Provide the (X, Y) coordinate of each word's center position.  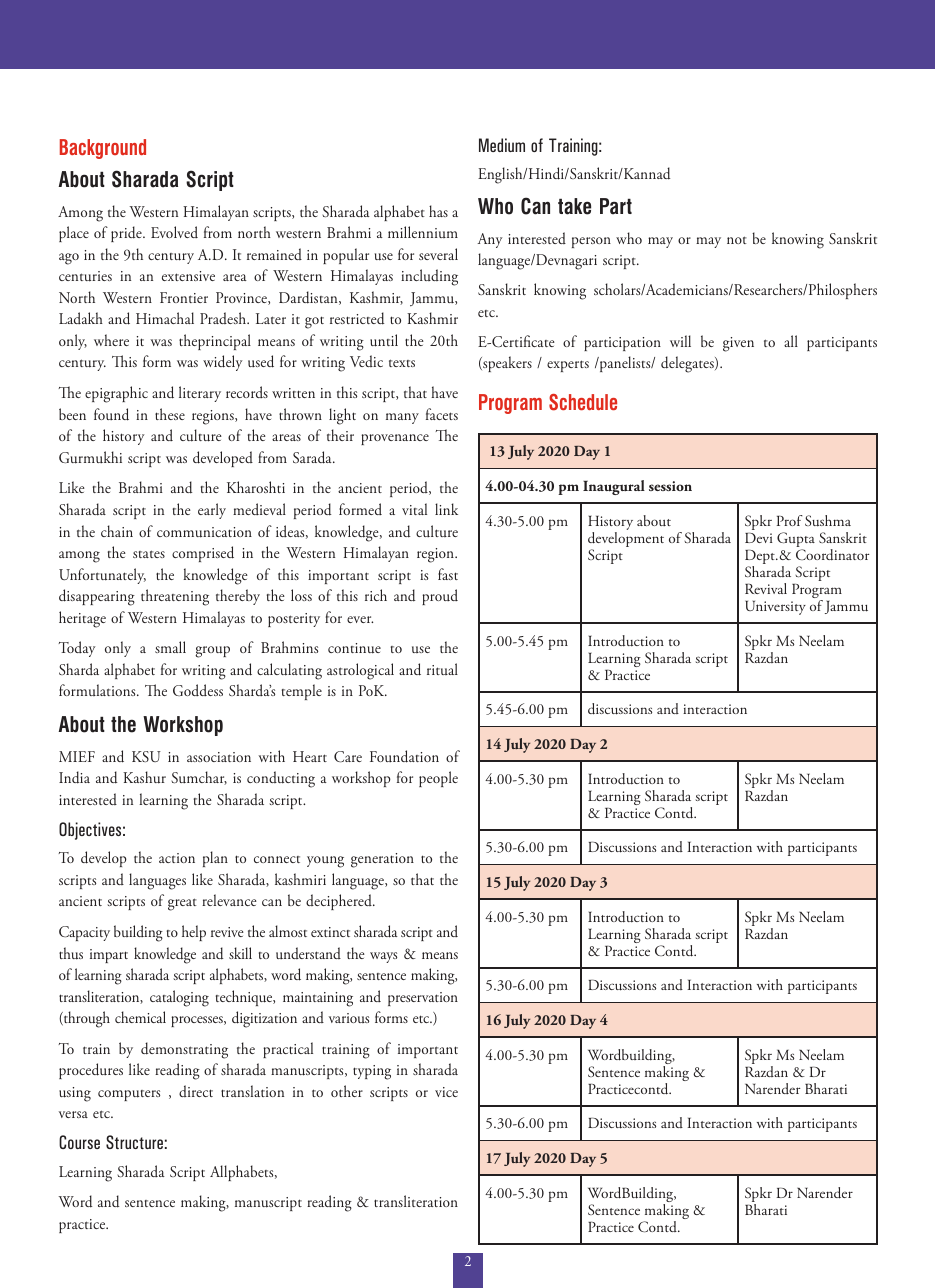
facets (442, 414)
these (170, 414)
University (775, 607)
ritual (442, 669)
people (438, 779)
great (182, 904)
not (737, 240)
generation (382, 860)
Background (103, 149)
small (170, 647)
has (438, 211)
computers (129, 1095)
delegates (688, 364)
